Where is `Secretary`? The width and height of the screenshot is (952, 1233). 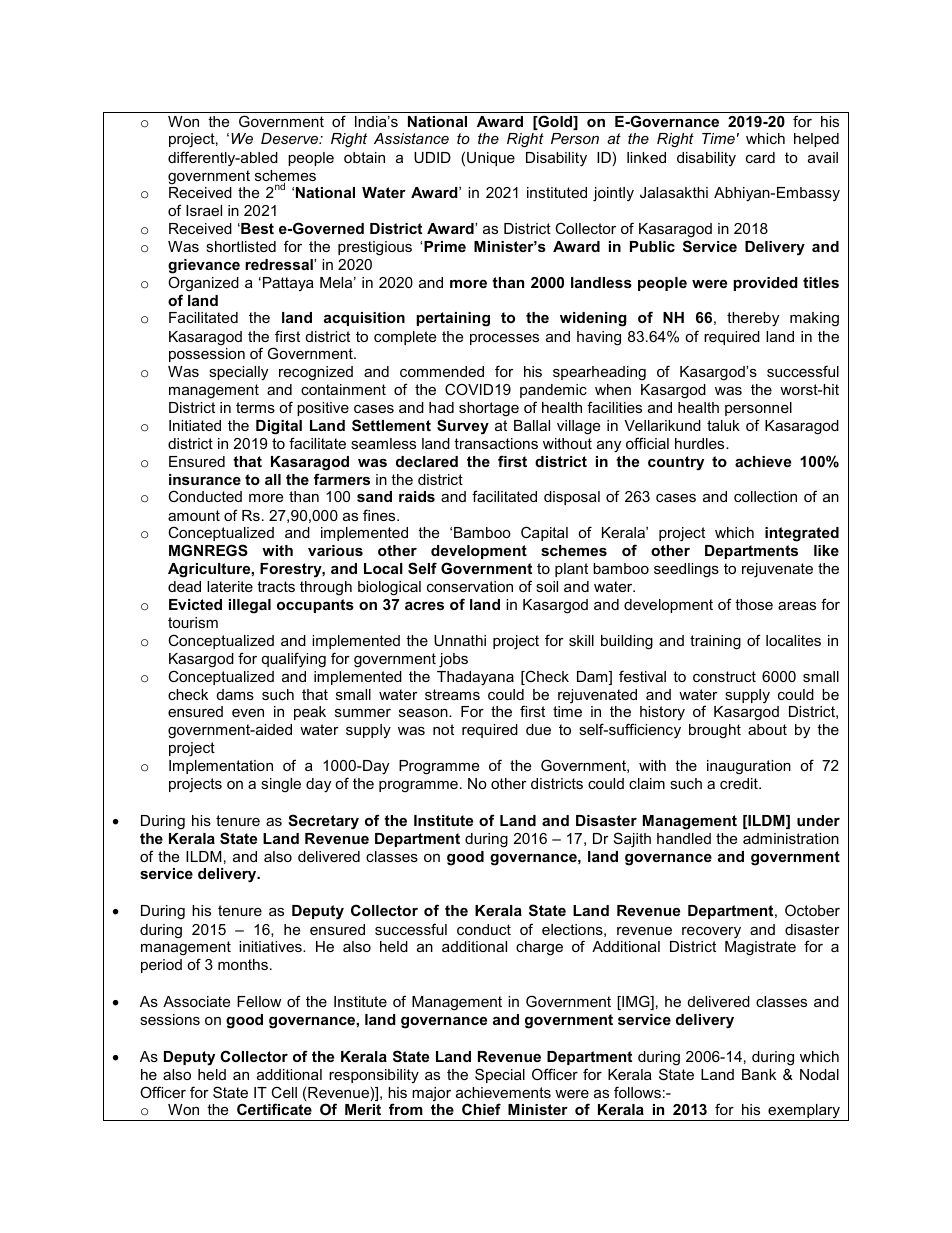
Secretary is located at coordinates (323, 822).
